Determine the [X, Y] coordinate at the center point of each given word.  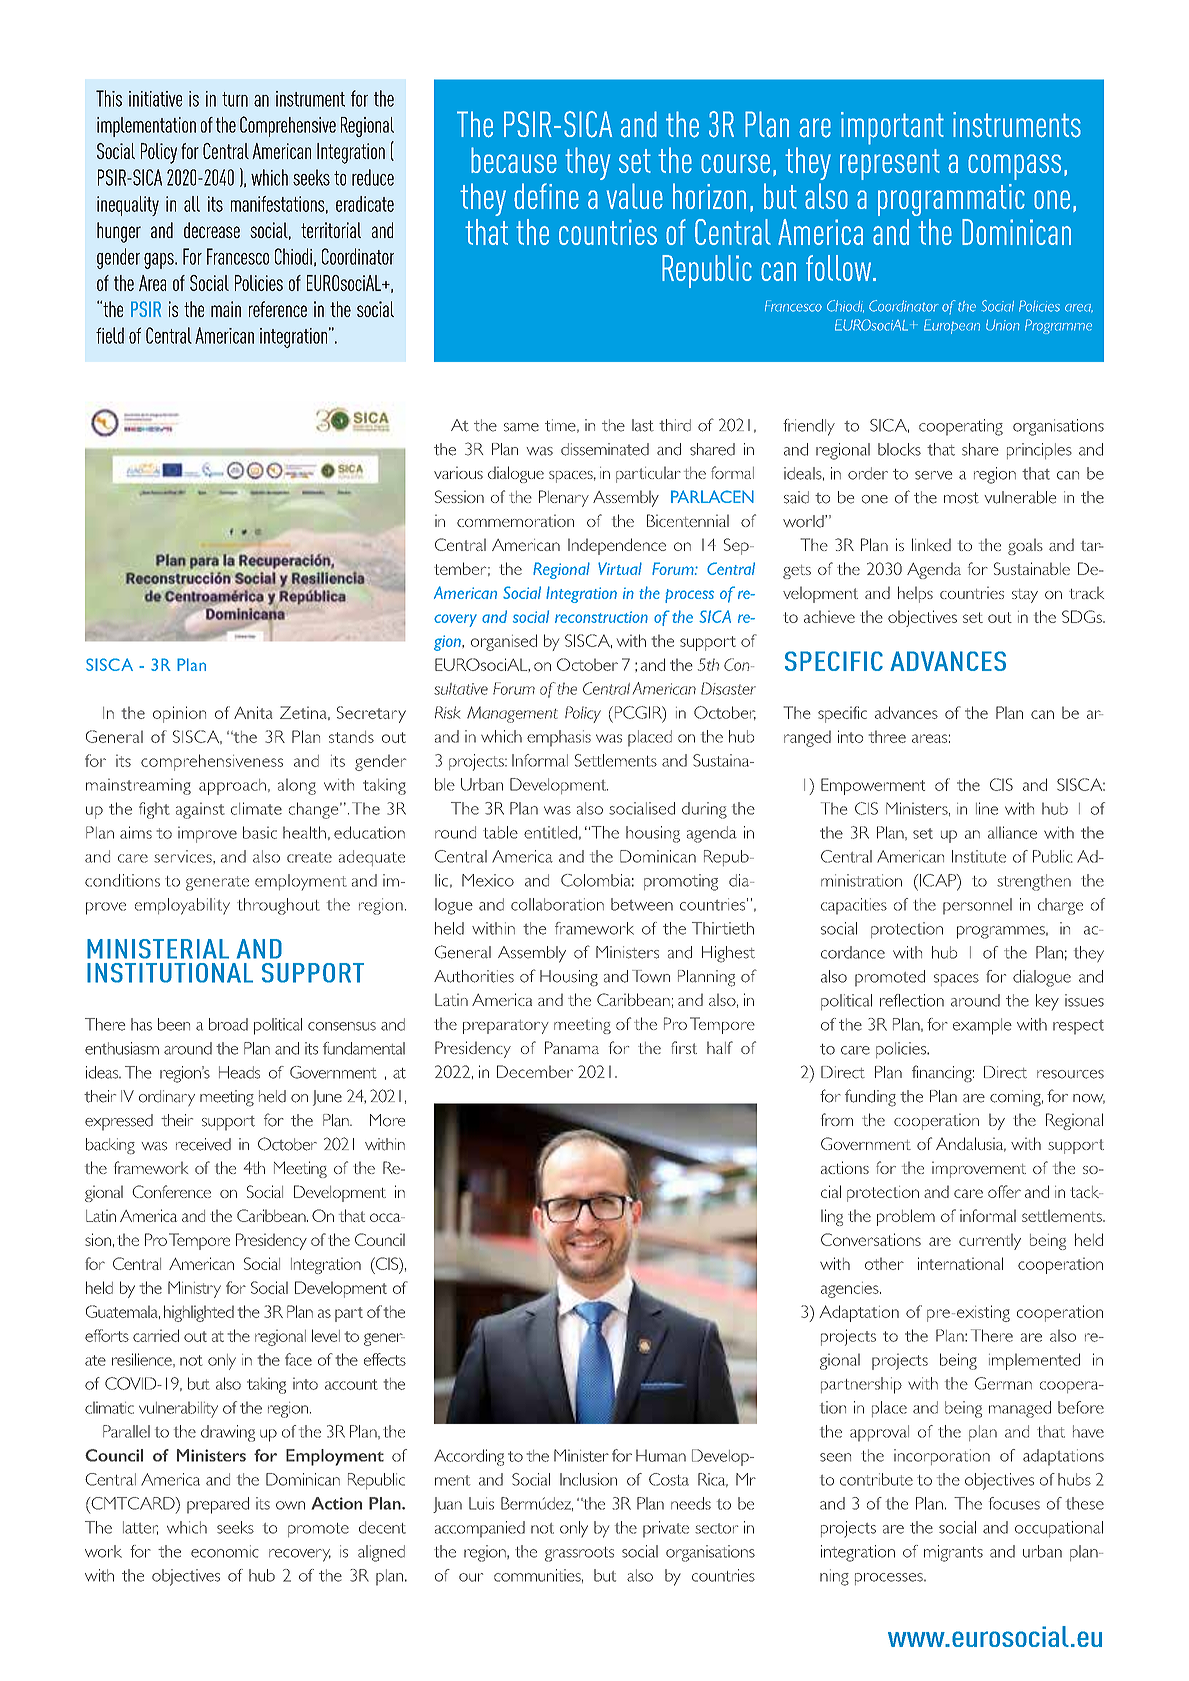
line [987, 808]
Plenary [564, 498]
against [200, 810]
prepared [218, 1505]
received [203, 1144]
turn [235, 99]
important [892, 128]
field [110, 335]
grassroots [579, 1554]
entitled [550, 832]
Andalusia [971, 1144]
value [635, 196]
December [535, 1071]
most [961, 498]
